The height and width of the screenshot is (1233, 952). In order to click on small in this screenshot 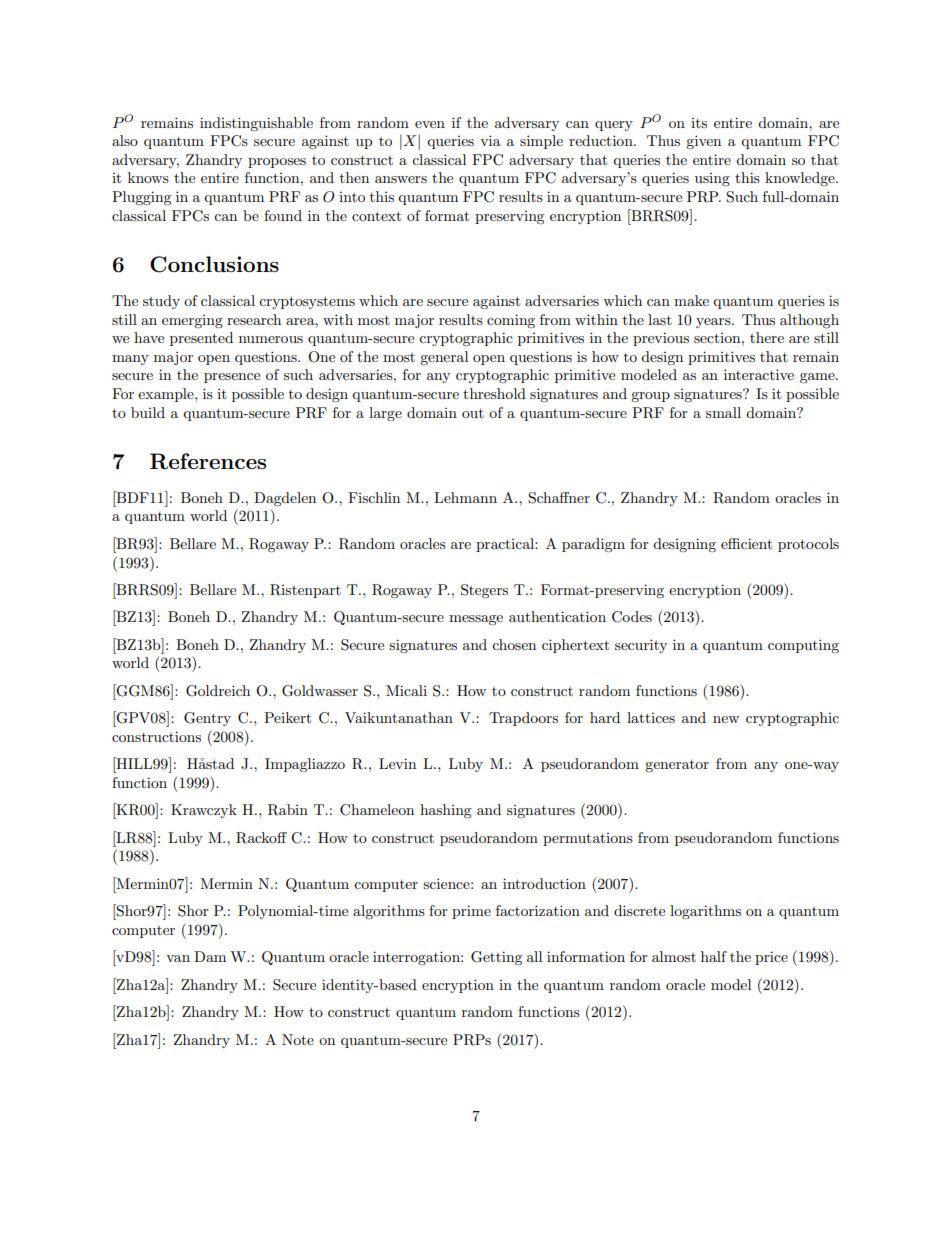, I will do `click(723, 412)`.
